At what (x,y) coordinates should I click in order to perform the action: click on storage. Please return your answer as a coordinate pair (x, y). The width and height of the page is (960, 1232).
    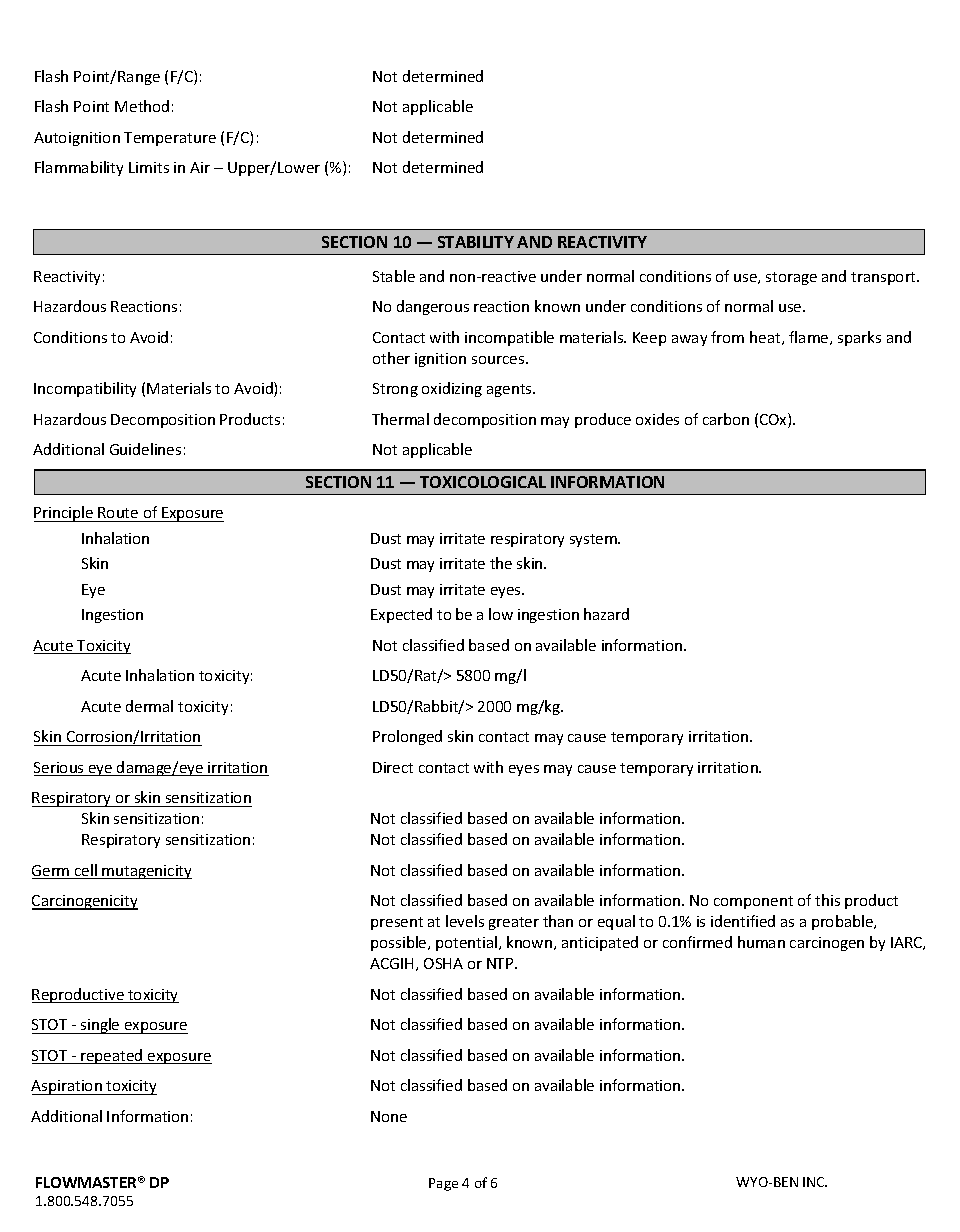
    Looking at the image, I should click on (791, 278).
